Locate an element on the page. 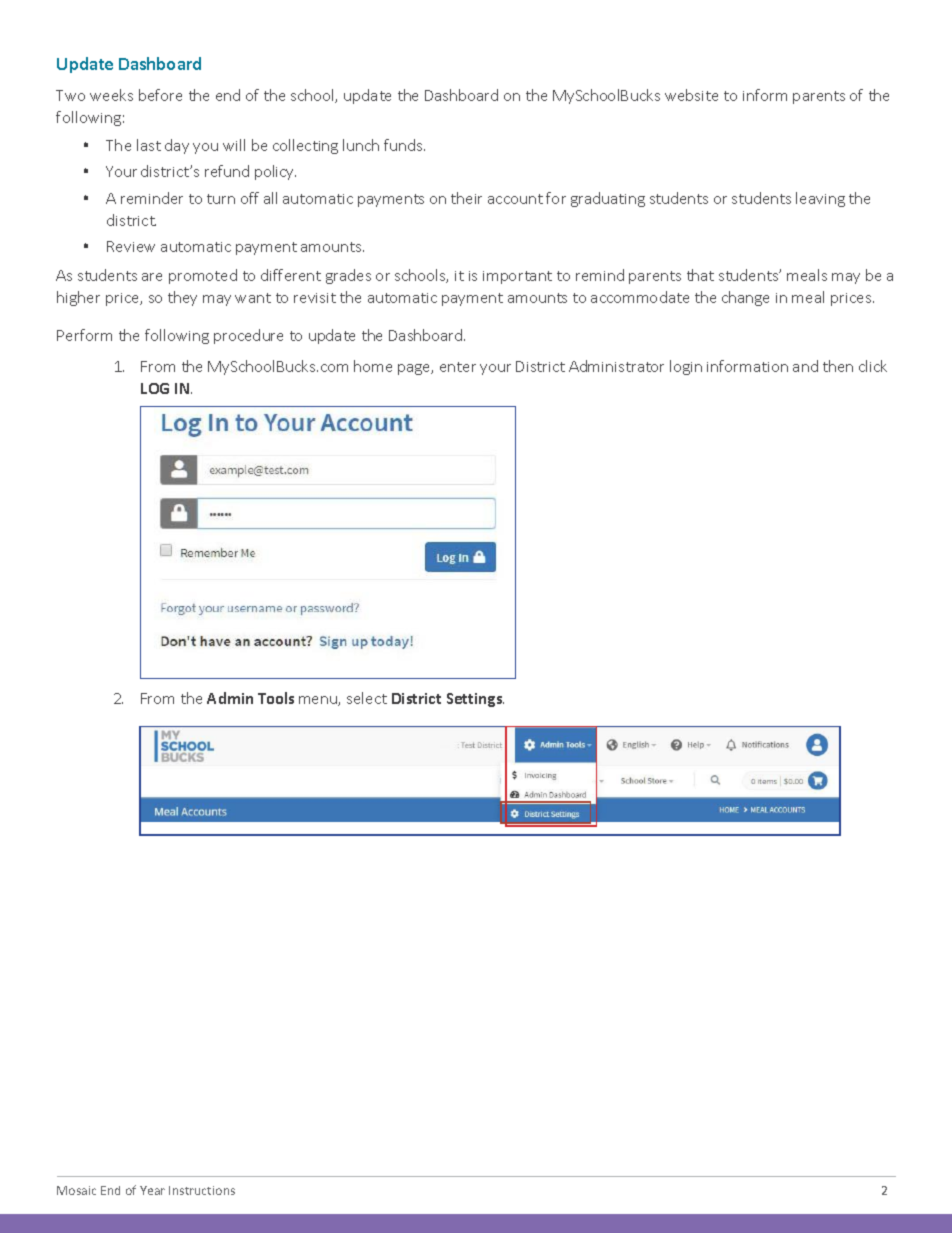 The width and height of the page is (952, 1233). website is located at coordinates (691, 95).
